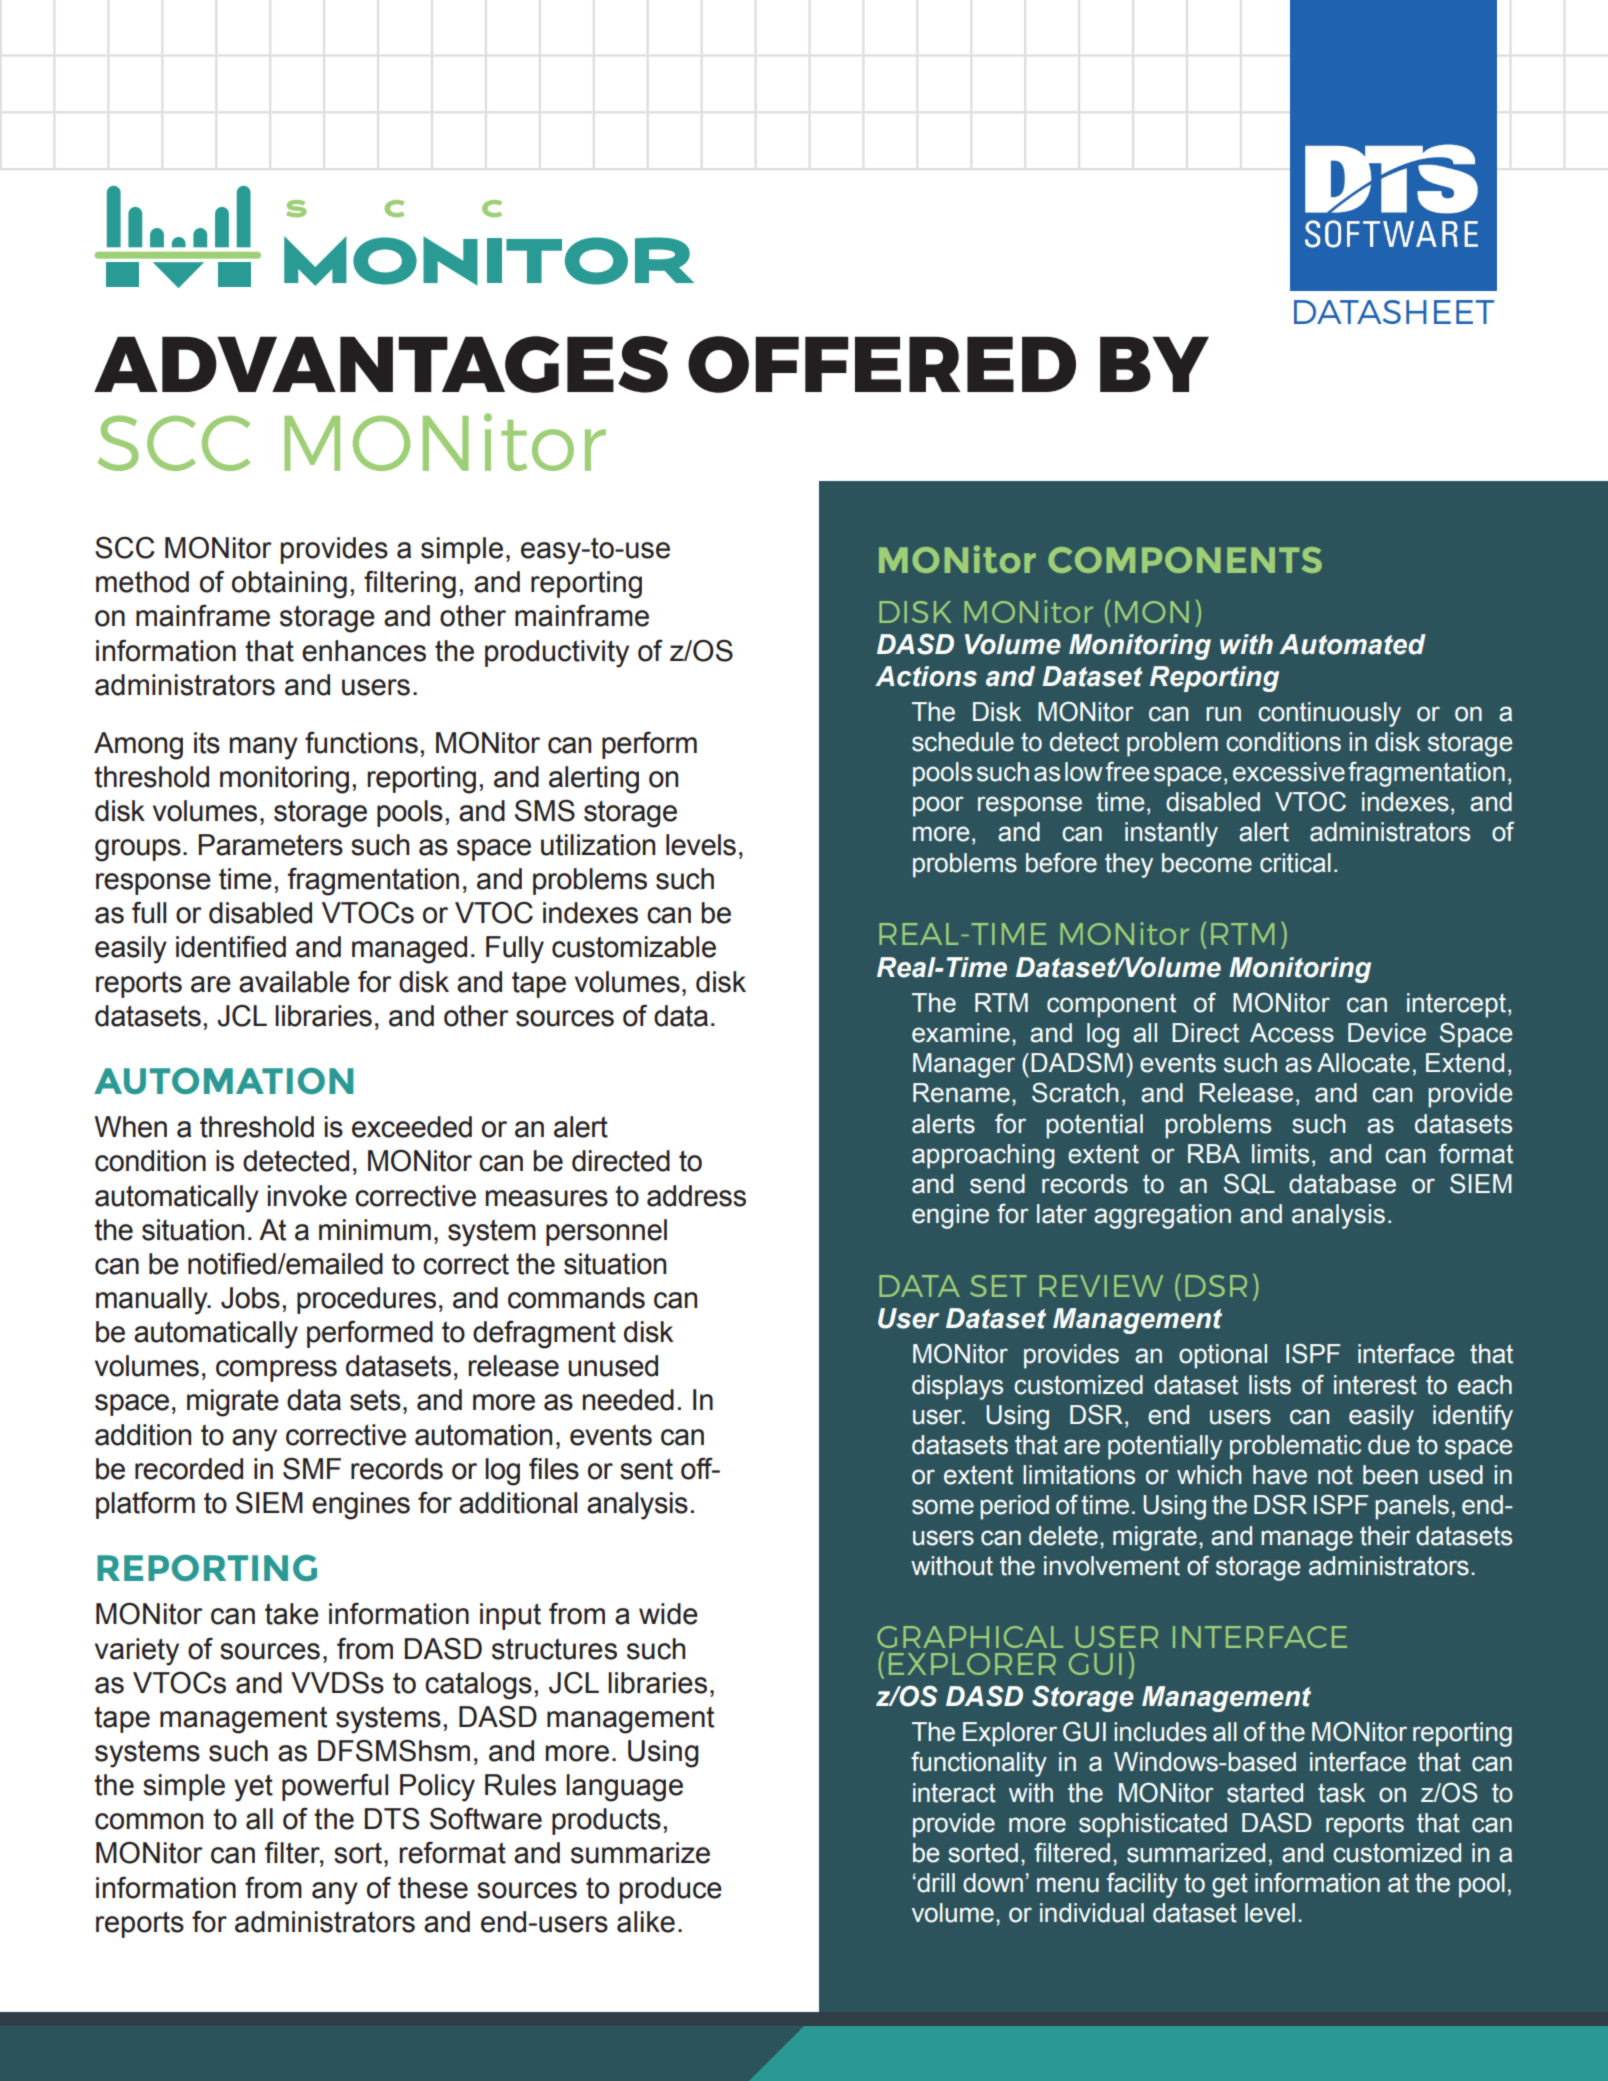  What do you see at coordinates (696, 1196) in the screenshot?
I see `address` at bounding box center [696, 1196].
